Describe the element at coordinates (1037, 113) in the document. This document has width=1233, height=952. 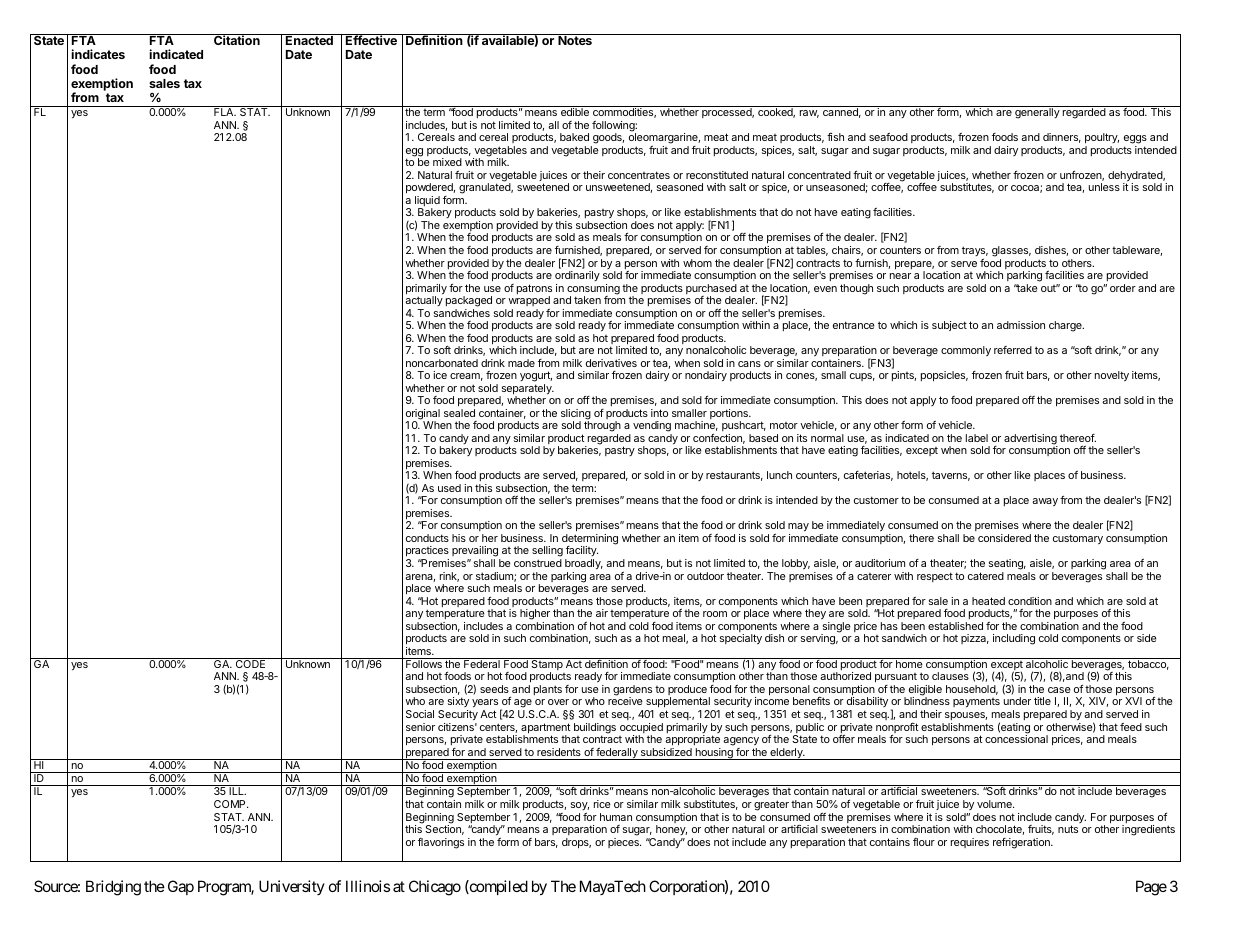
I see `generally` at that location.
